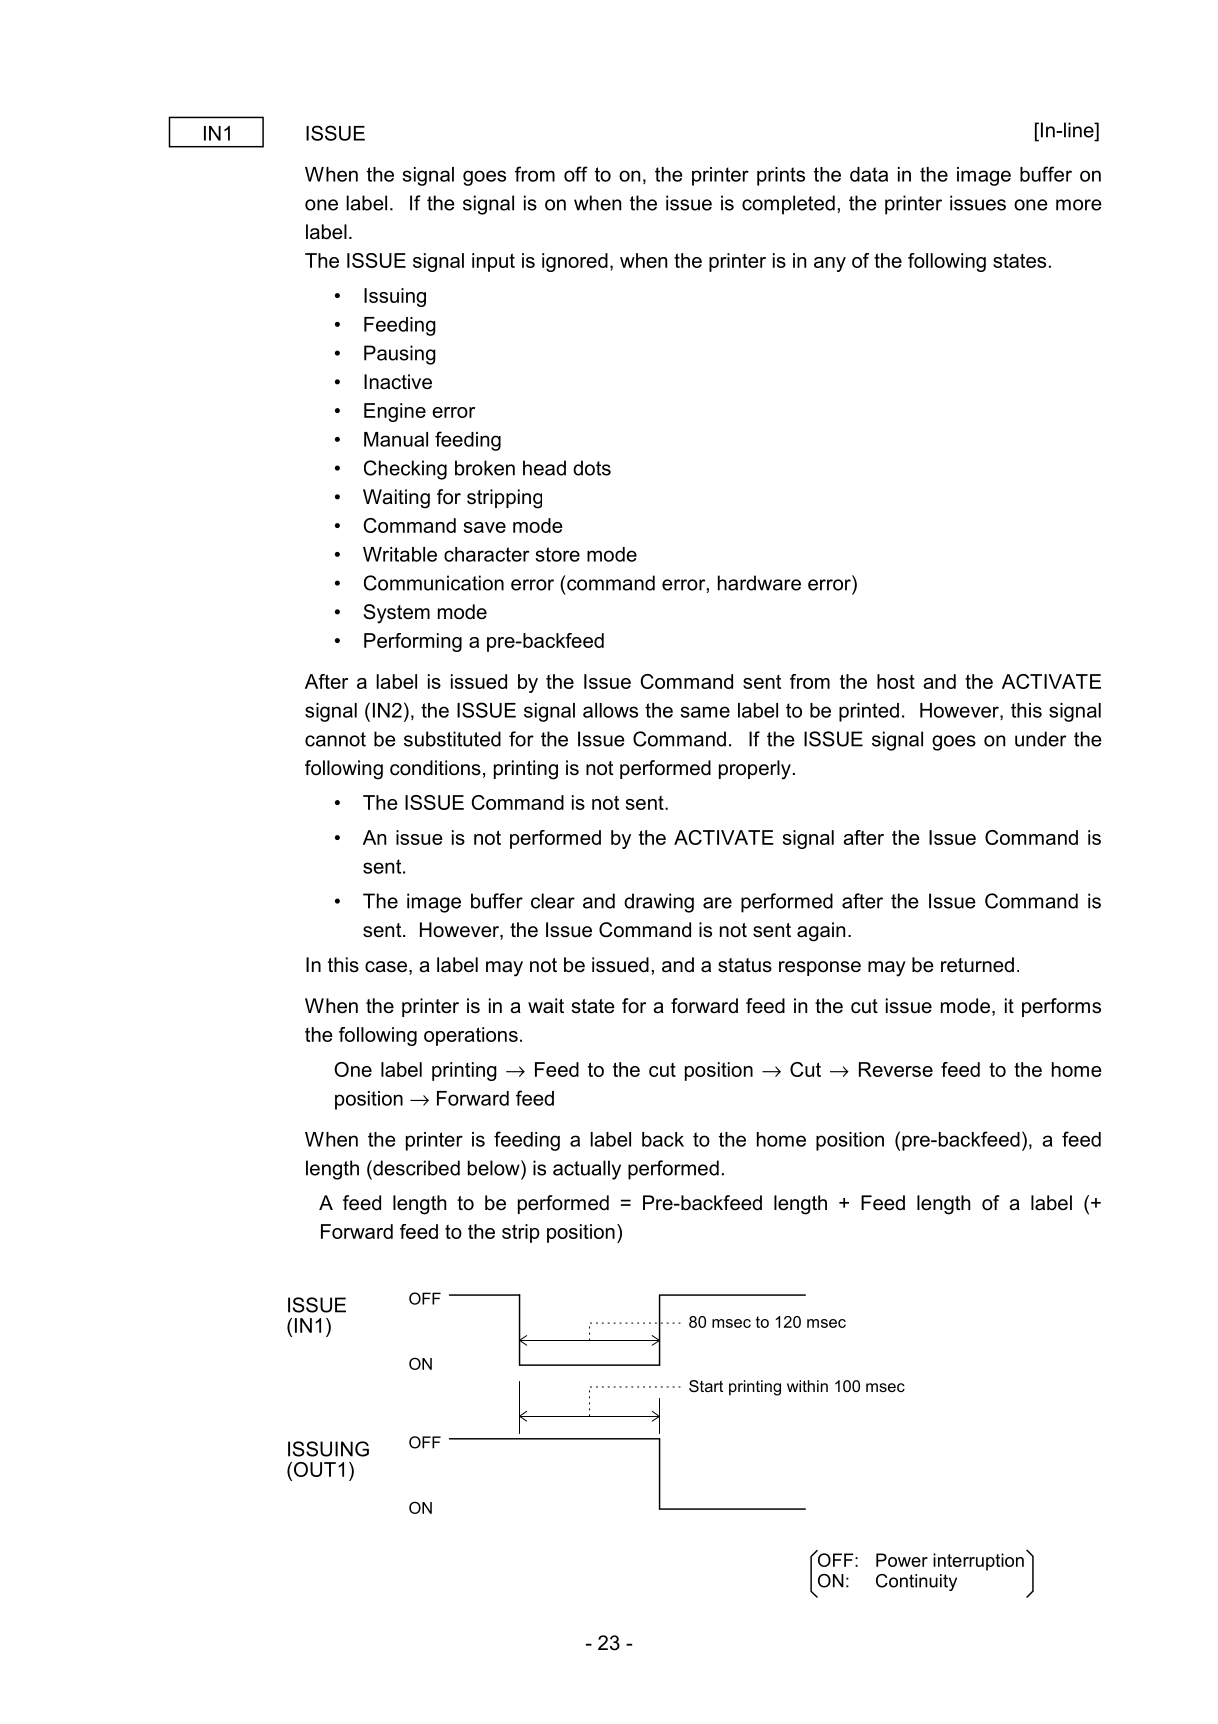  Describe the element at coordinates (415, 1168) in the page. I see `described` at that location.
